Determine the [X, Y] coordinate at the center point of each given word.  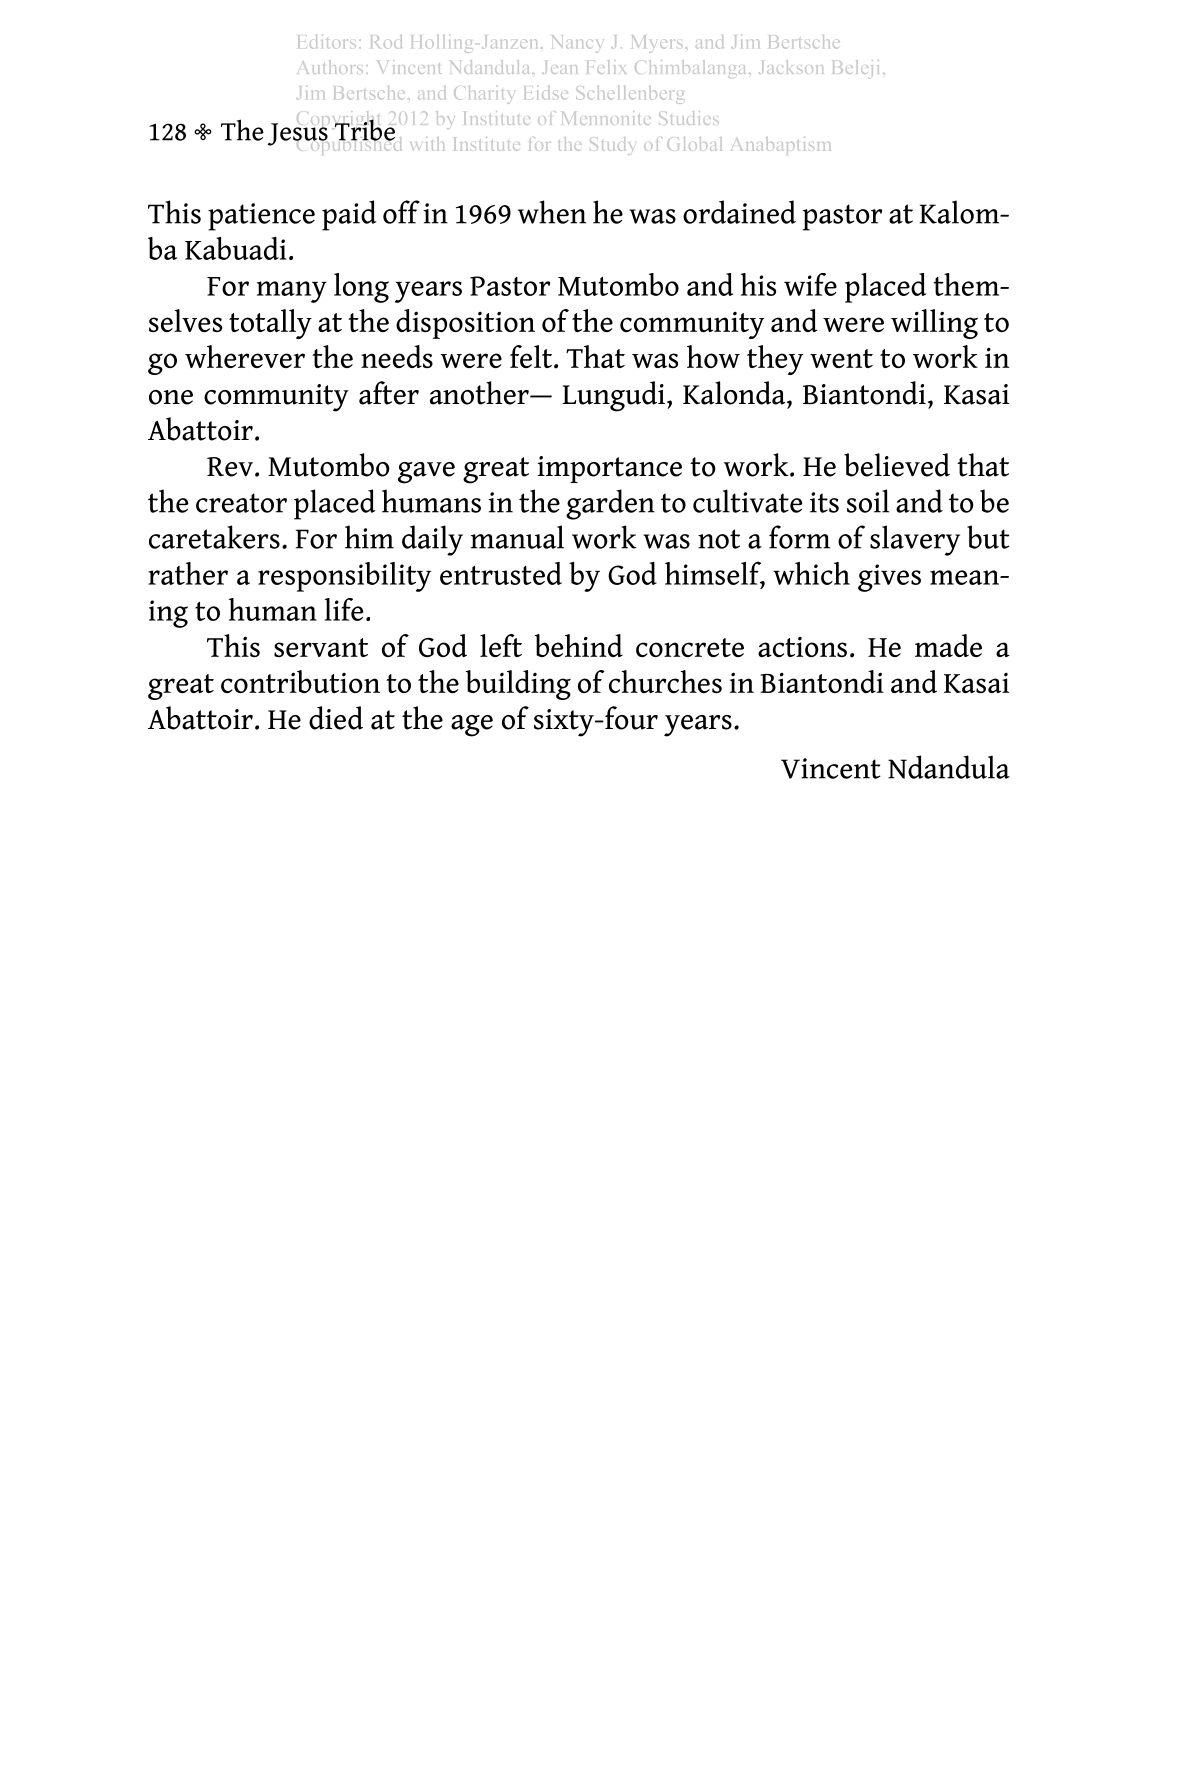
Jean [559, 67]
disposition [465, 324]
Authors [330, 67]
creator [241, 503]
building [518, 685]
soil [868, 501]
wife [810, 284]
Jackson [791, 67]
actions [802, 647]
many [292, 292]
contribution [300, 681]
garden [610, 504]
